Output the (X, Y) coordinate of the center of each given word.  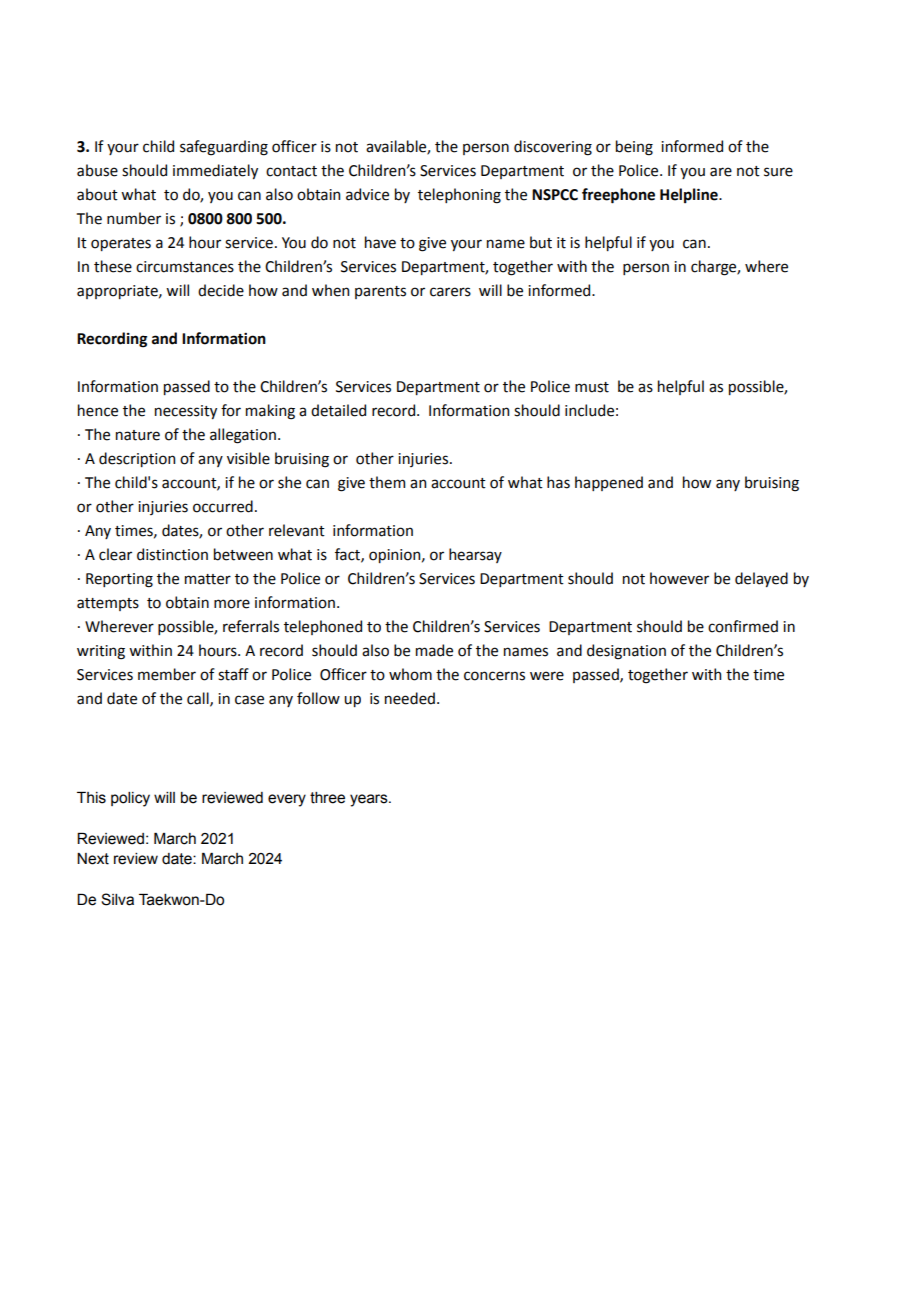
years (370, 800)
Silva (117, 899)
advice (367, 194)
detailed (338, 410)
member (167, 674)
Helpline (690, 195)
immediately (215, 171)
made (434, 650)
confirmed (743, 626)
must (592, 387)
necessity (186, 412)
